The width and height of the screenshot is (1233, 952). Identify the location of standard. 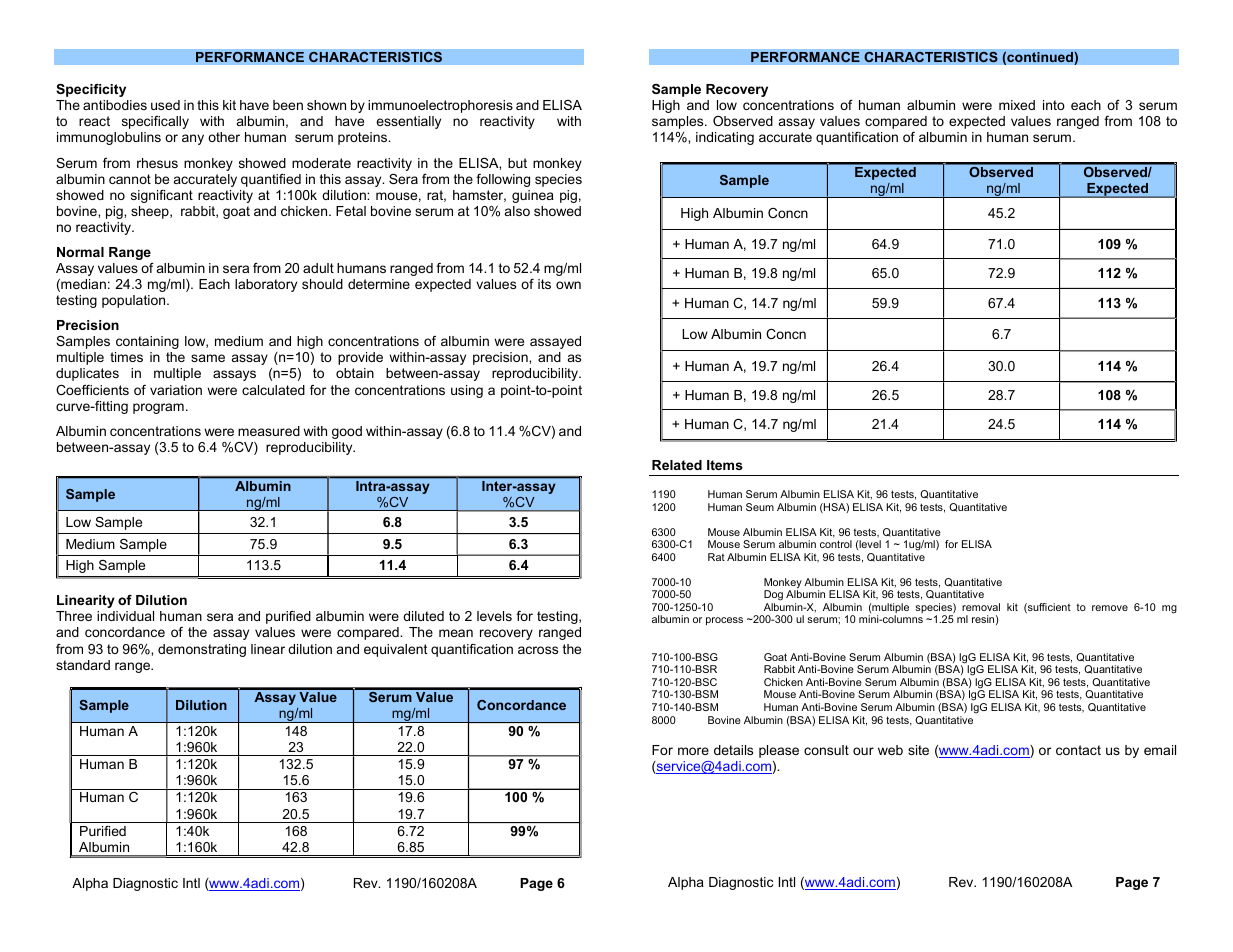
(83, 665).
